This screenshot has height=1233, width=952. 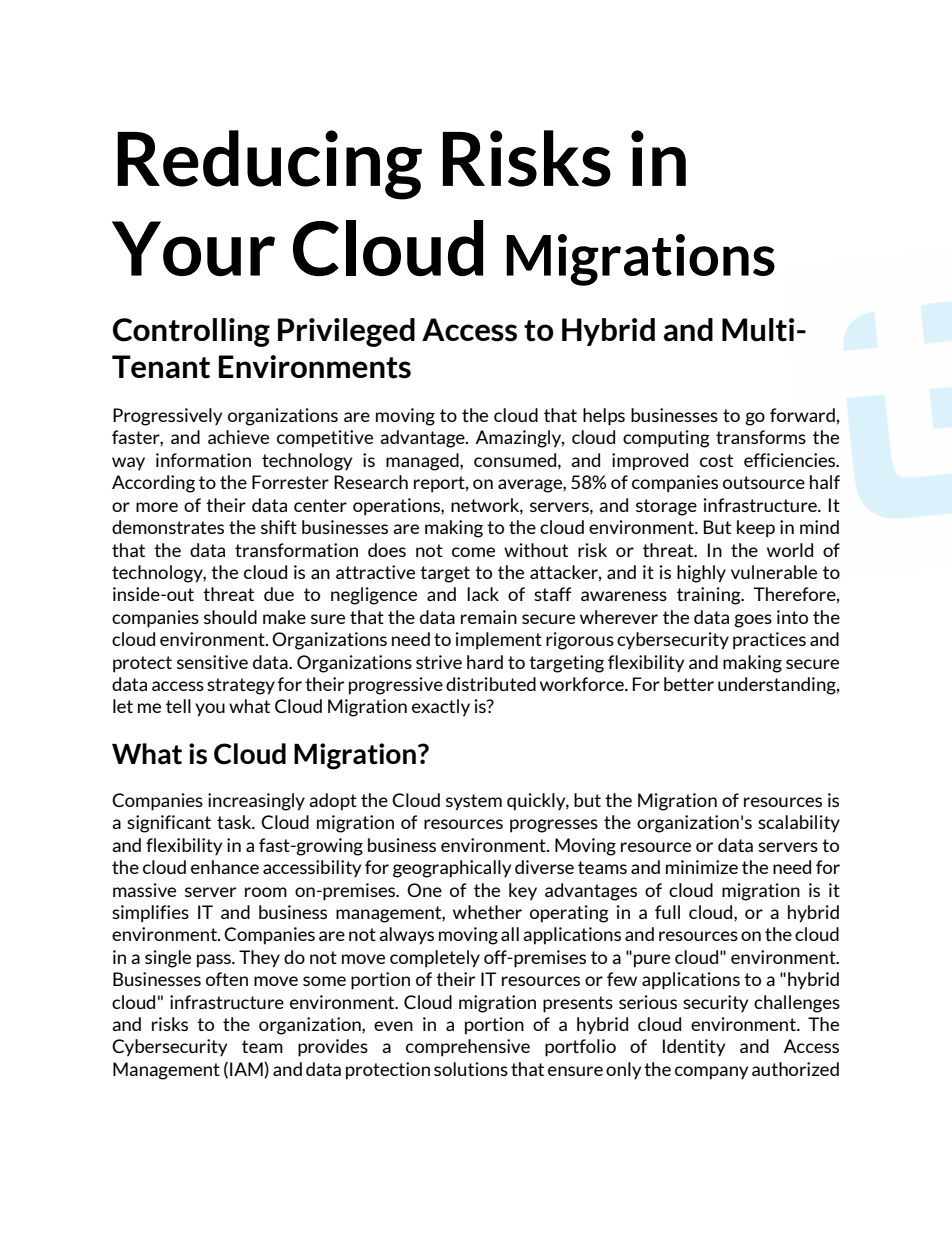 What do you see at coordinates (346, 332) in the screenshot?
I see `Privileged` at bounding box center [346, 332].
